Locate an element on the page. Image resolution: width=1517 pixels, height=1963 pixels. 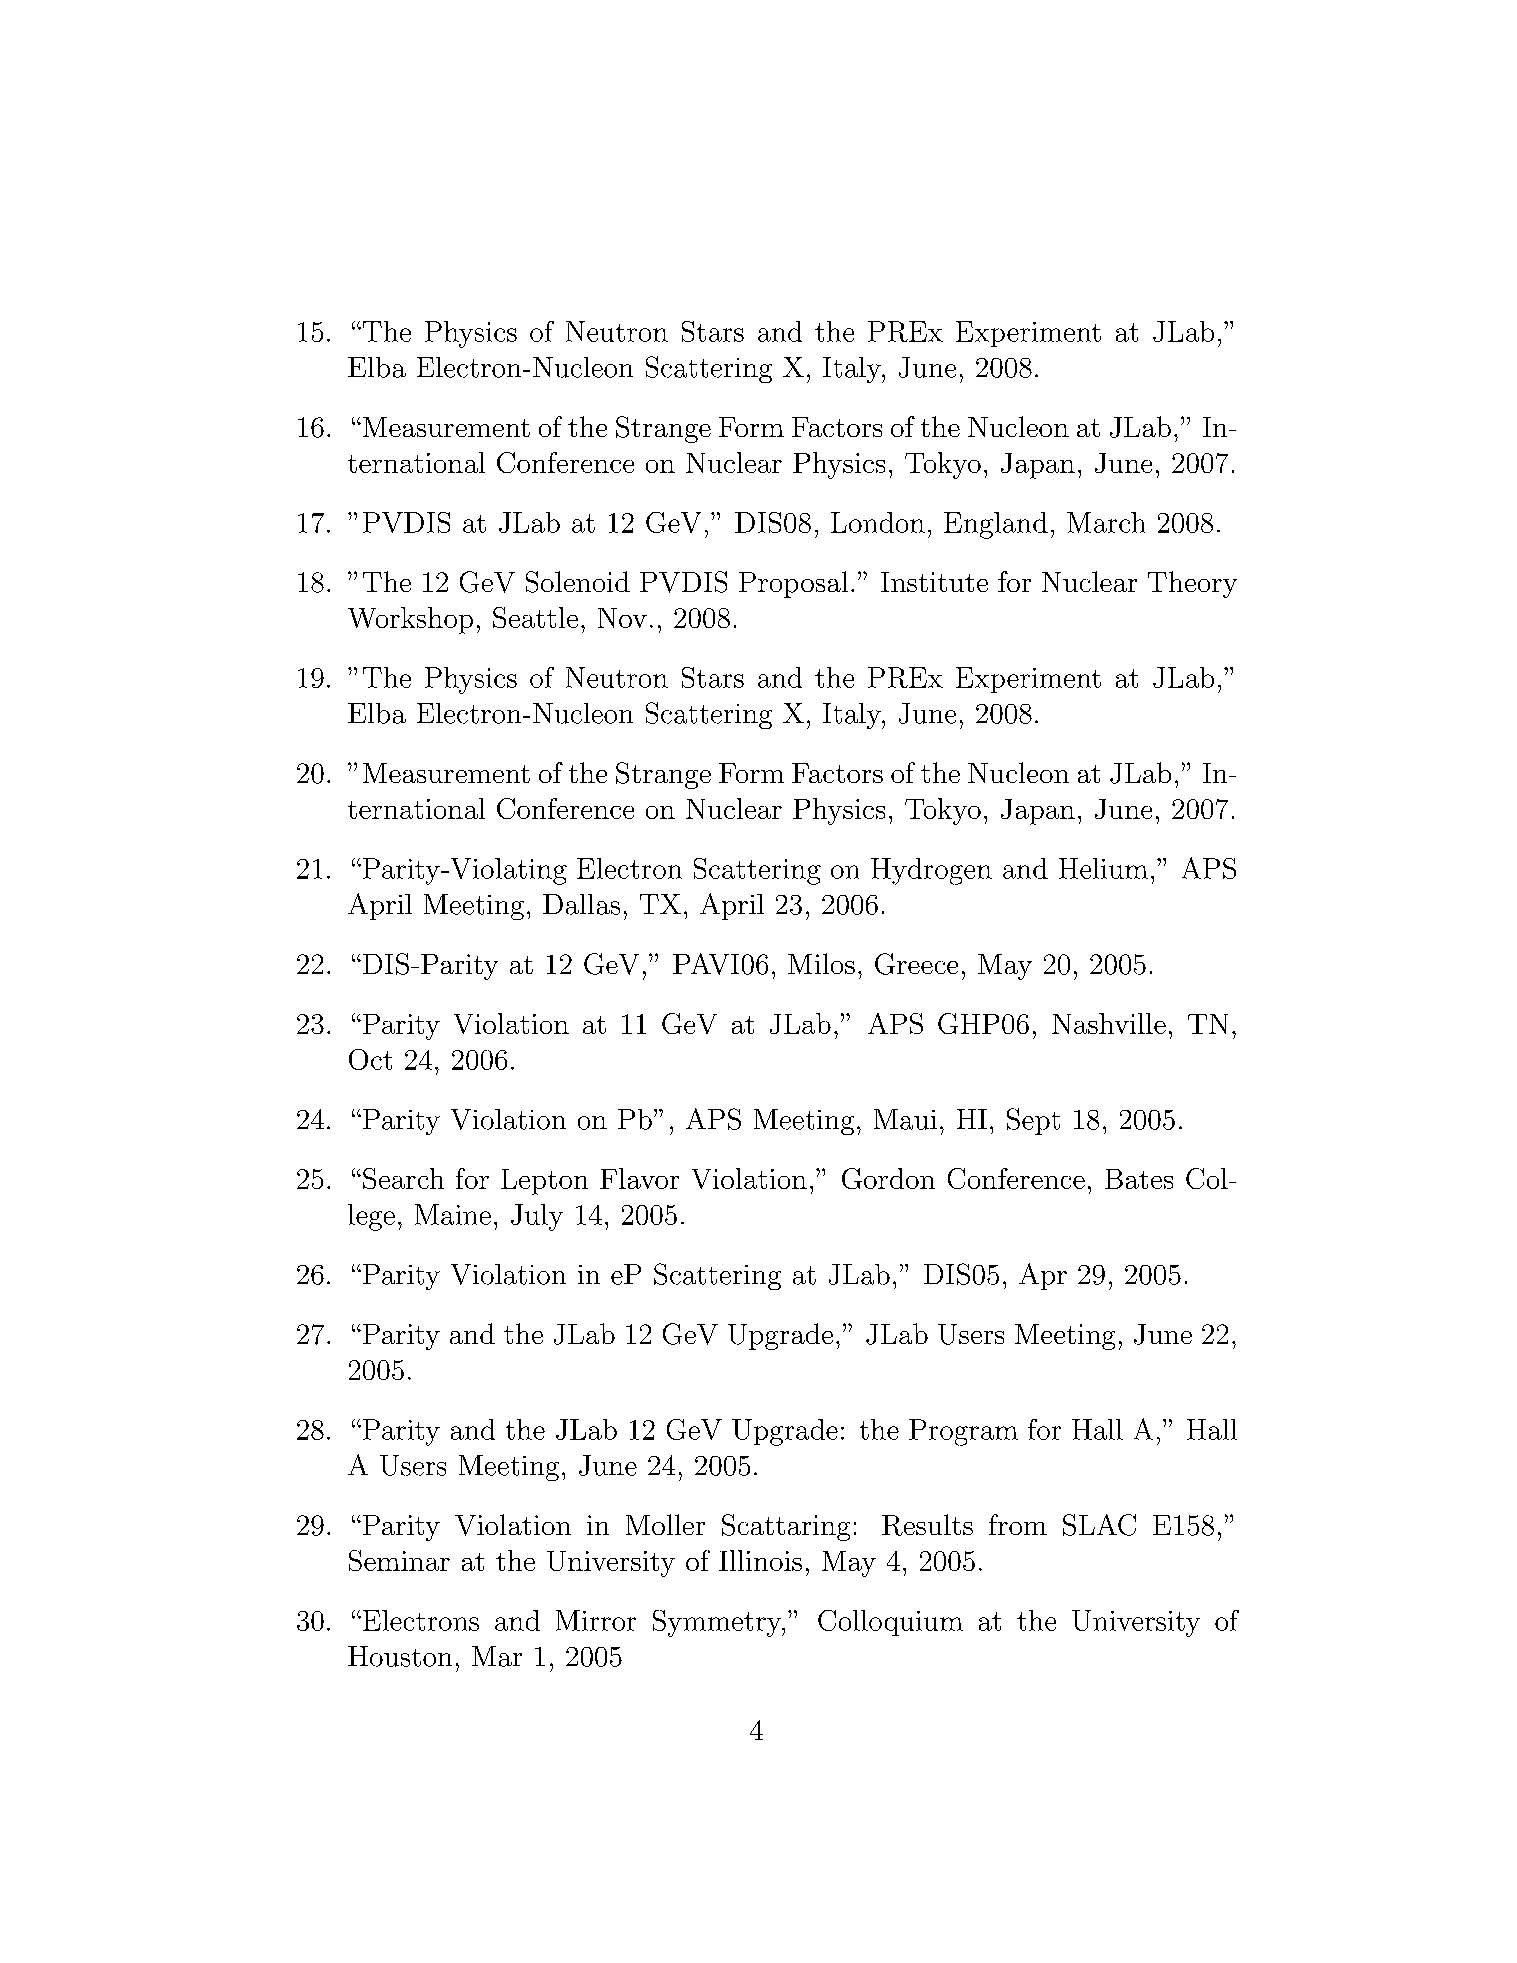
Helium is located at coordinates (1103, 868).
